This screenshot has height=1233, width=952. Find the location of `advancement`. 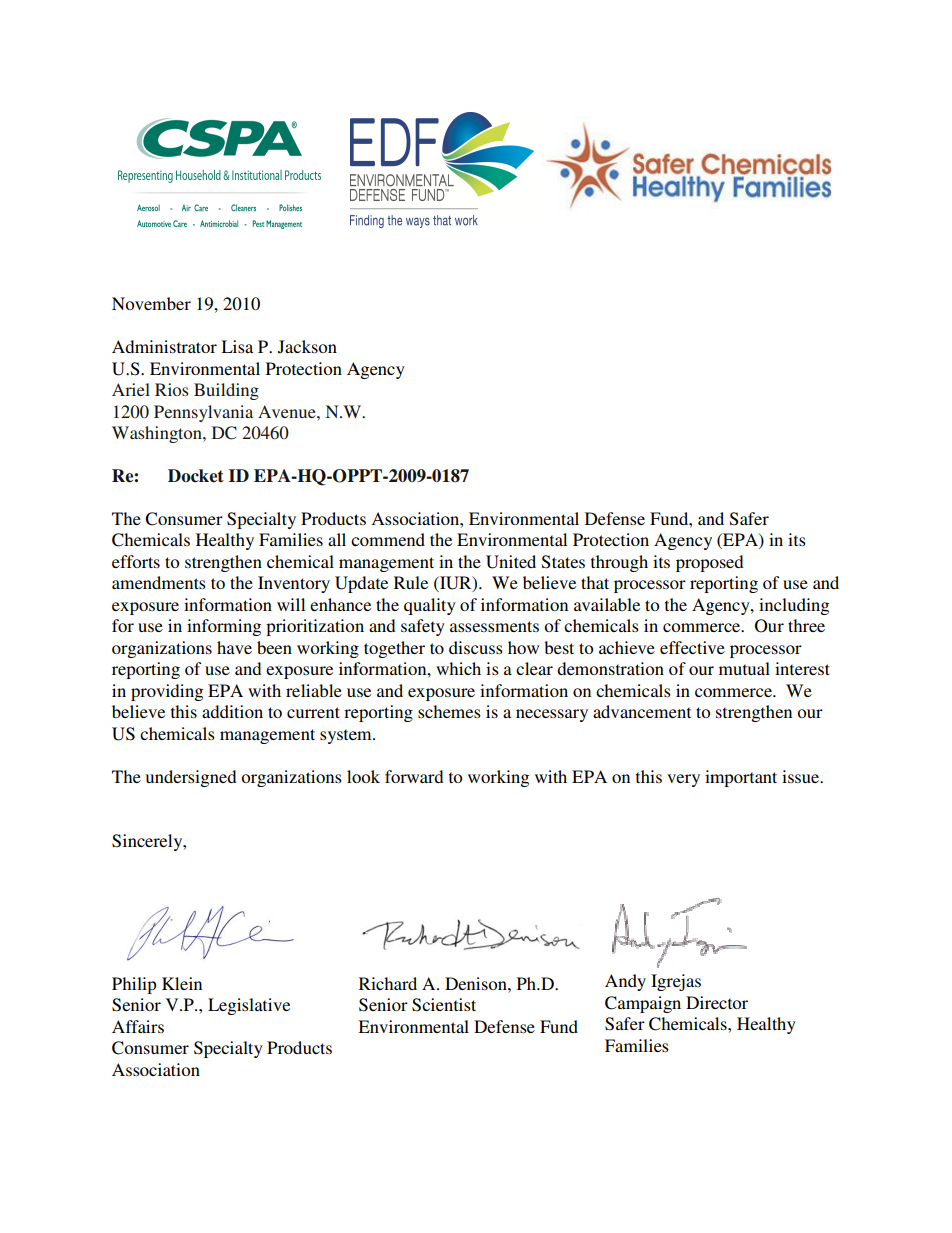

advancement is located at coordinates (642, 711).
